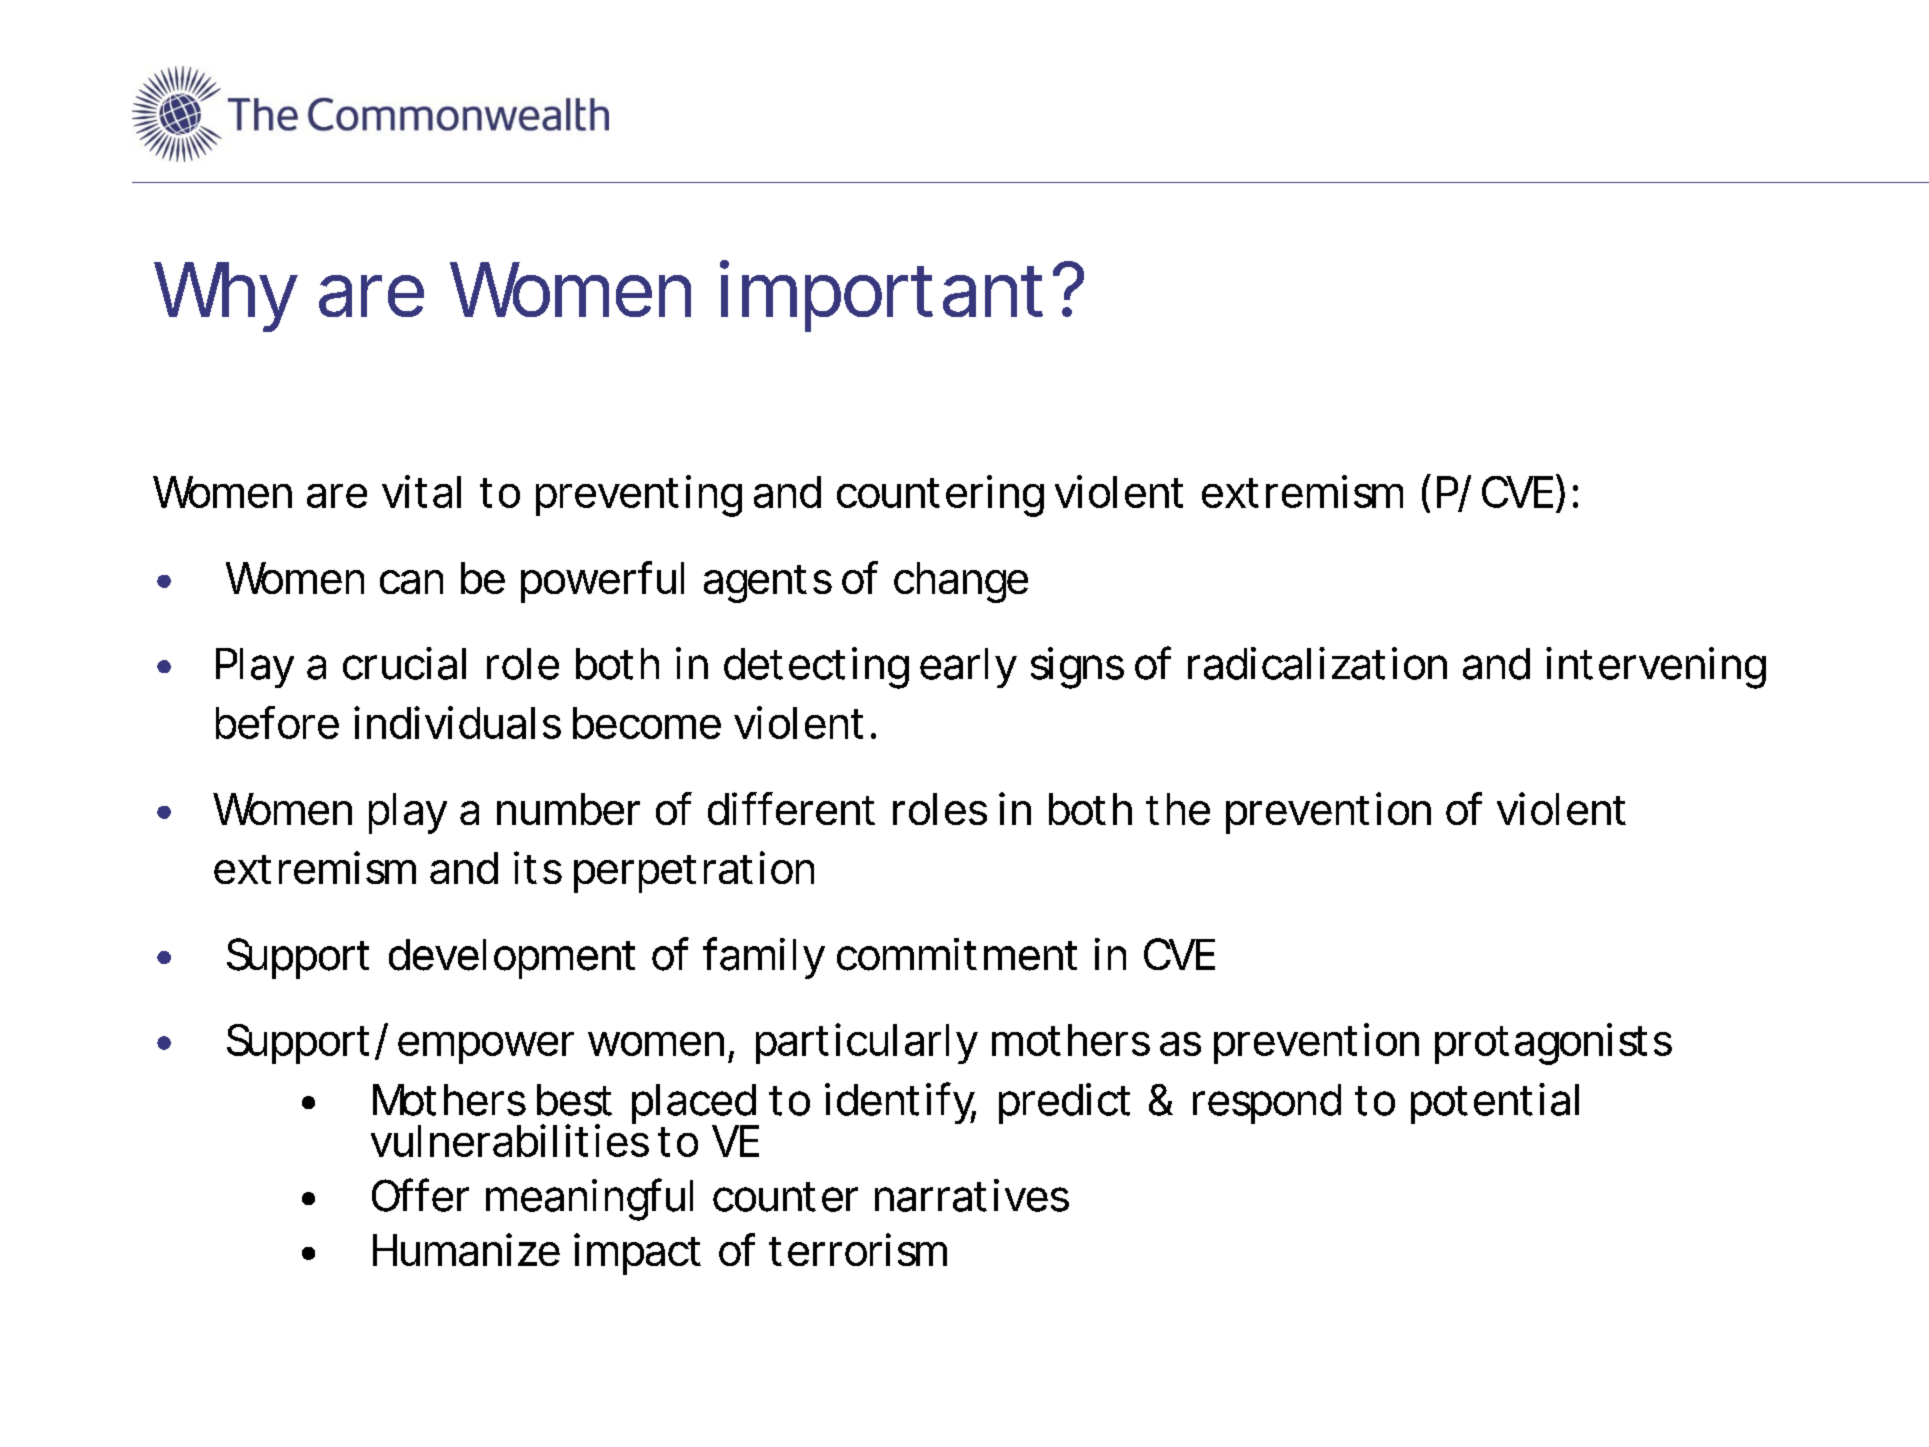 Image resolution: width=1929 pixels, height=1447 pixels. Describe the element at coordinates (881, 296) in the document. I see `important` at that location.
